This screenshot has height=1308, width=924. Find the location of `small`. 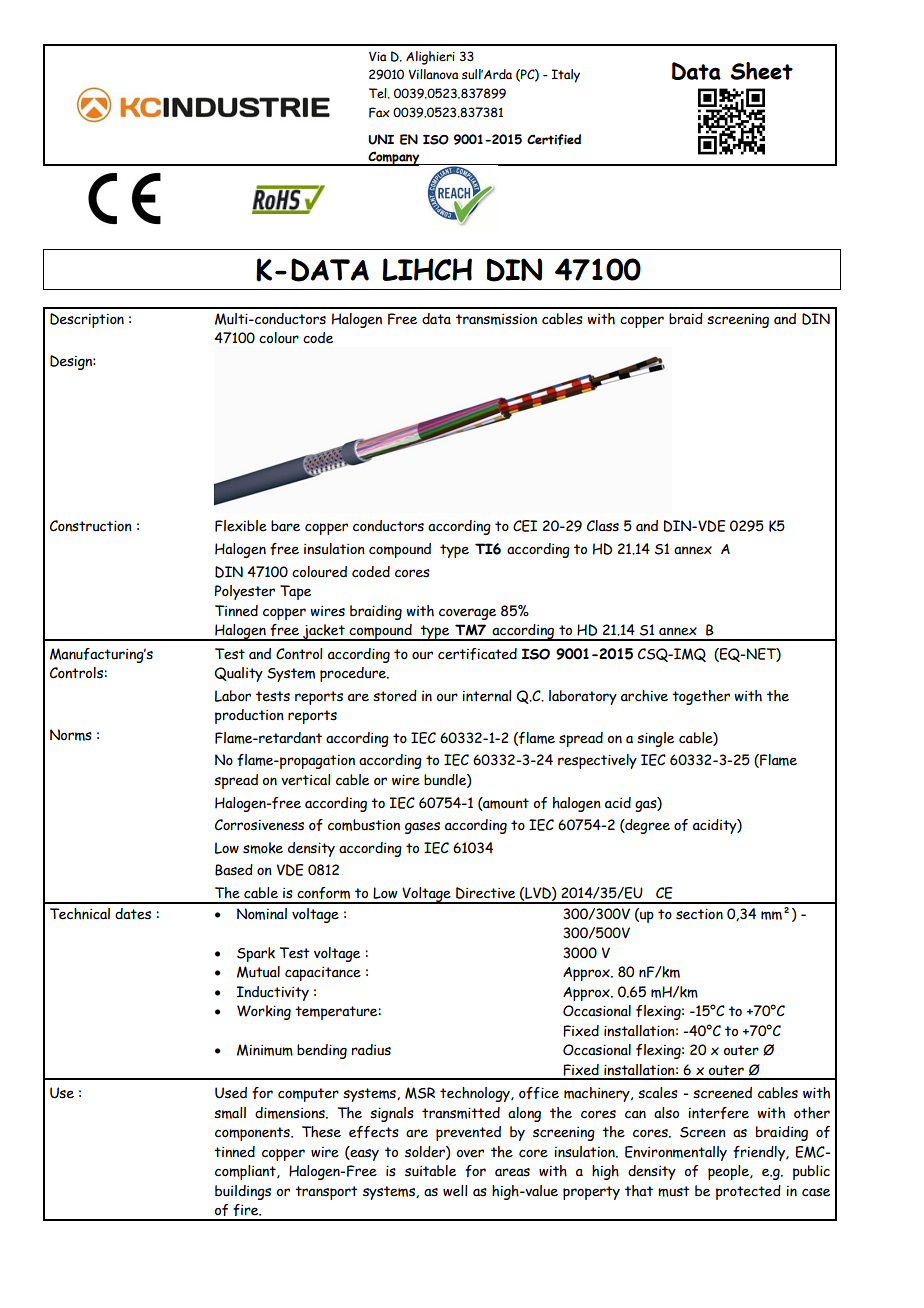

small is located at coordinates (230, 1113).
